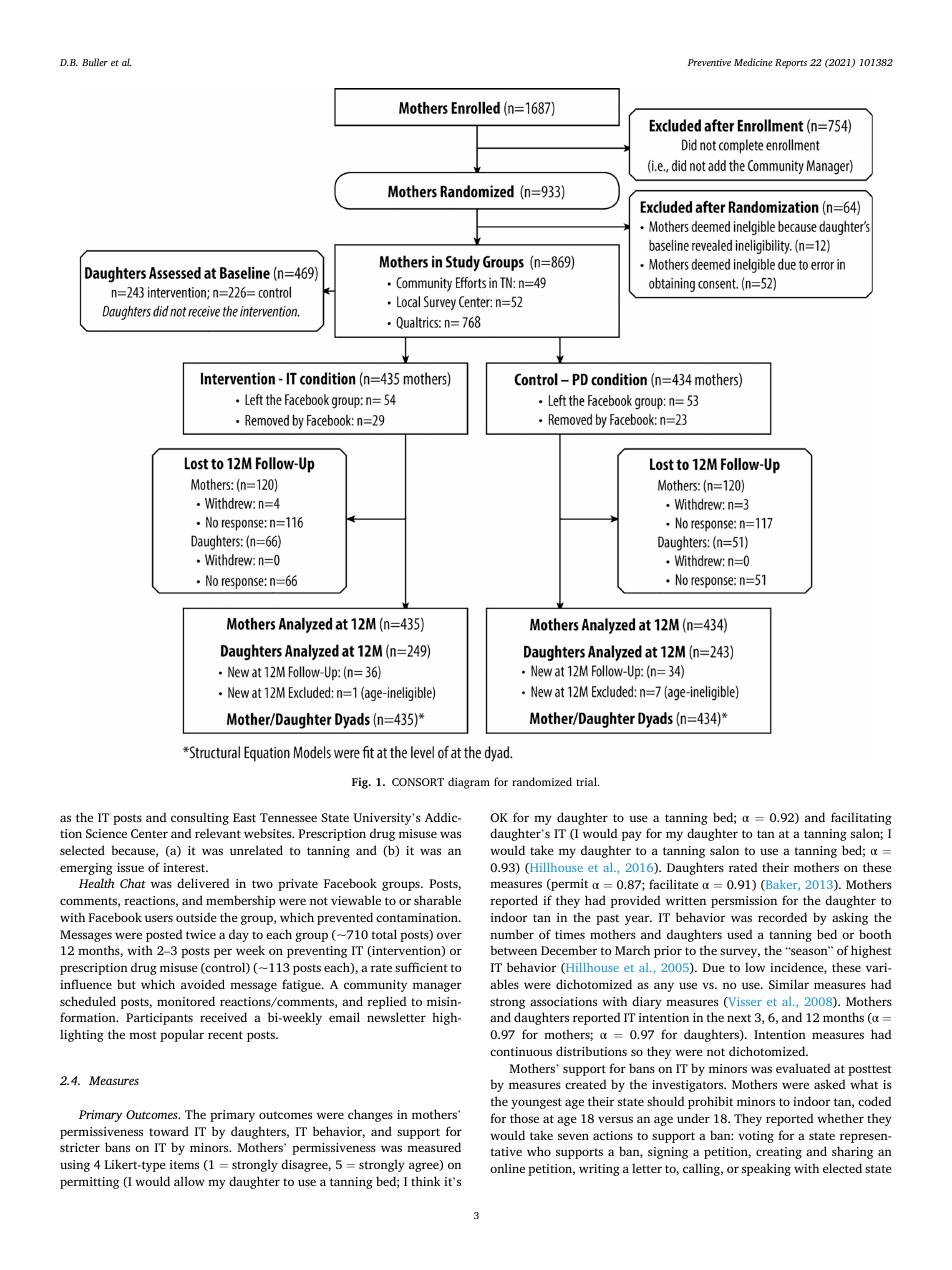 The image size is (952, 1270). What do you see at coordinates (753, 62) in the screenshot?
I see `Medicine` at bounding box center [753, 62].
